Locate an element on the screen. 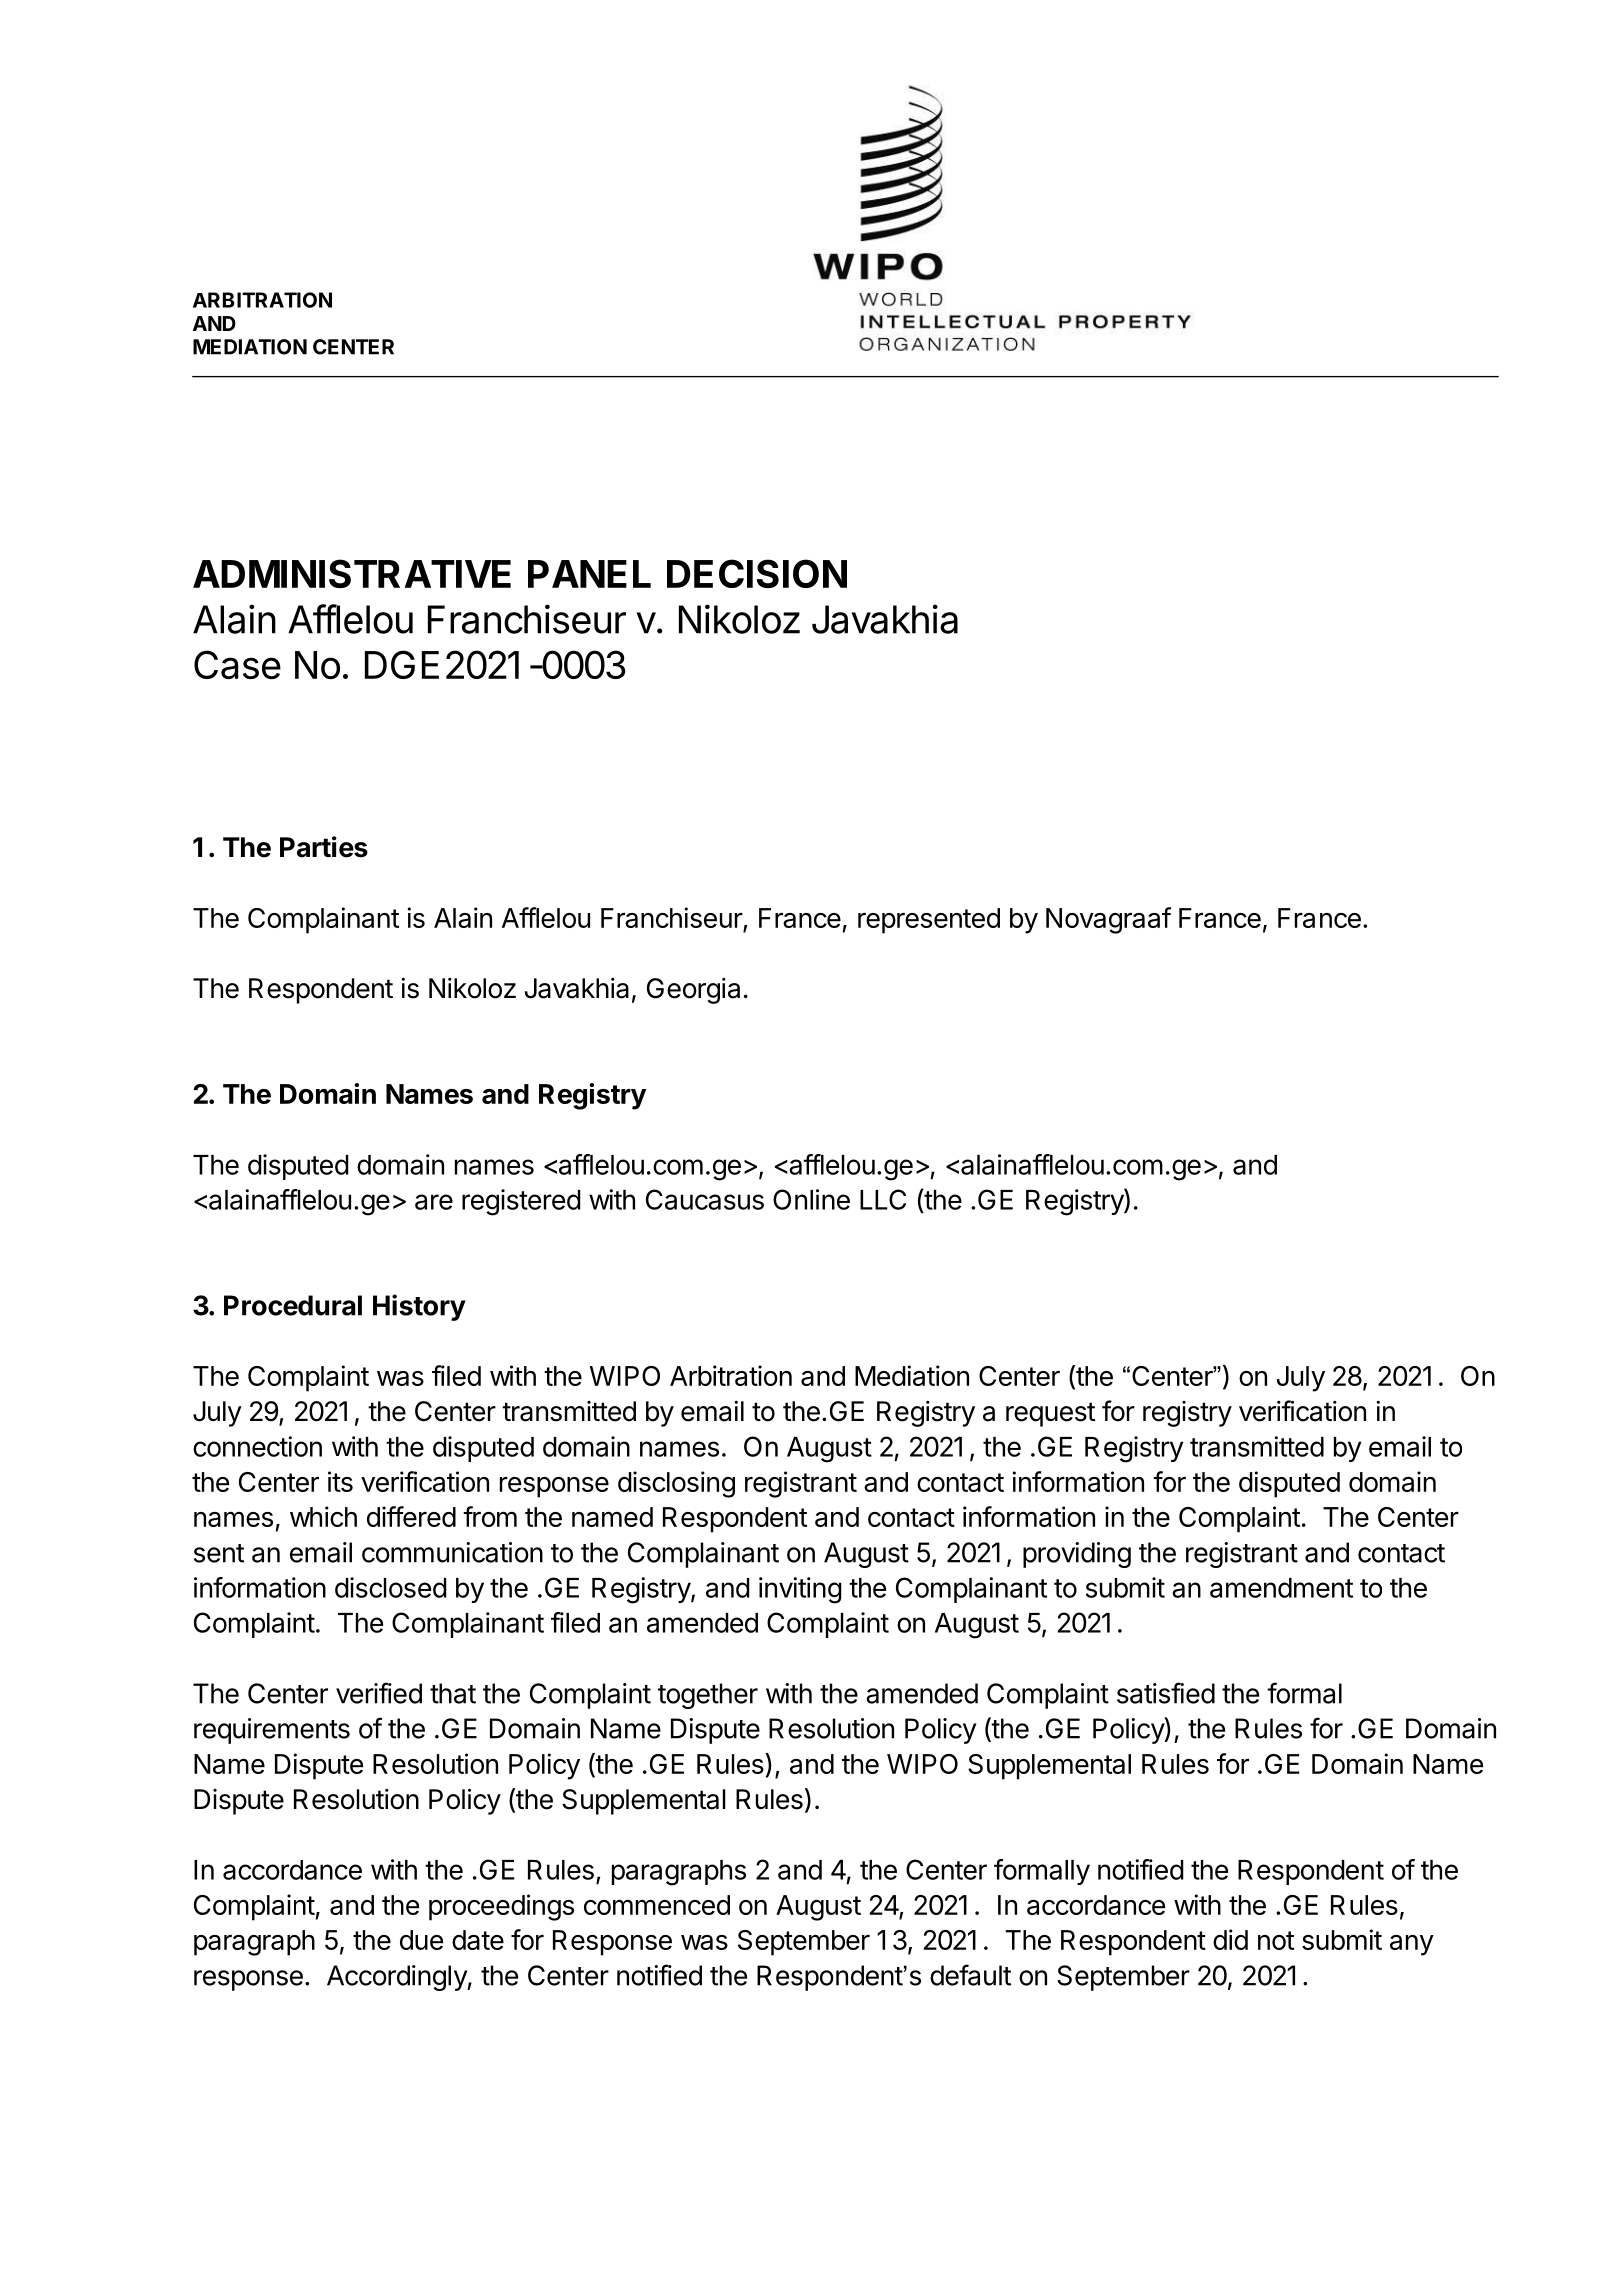 This screenshot has width=1614, height=2283. History is located at coordinates (419, 1307).
